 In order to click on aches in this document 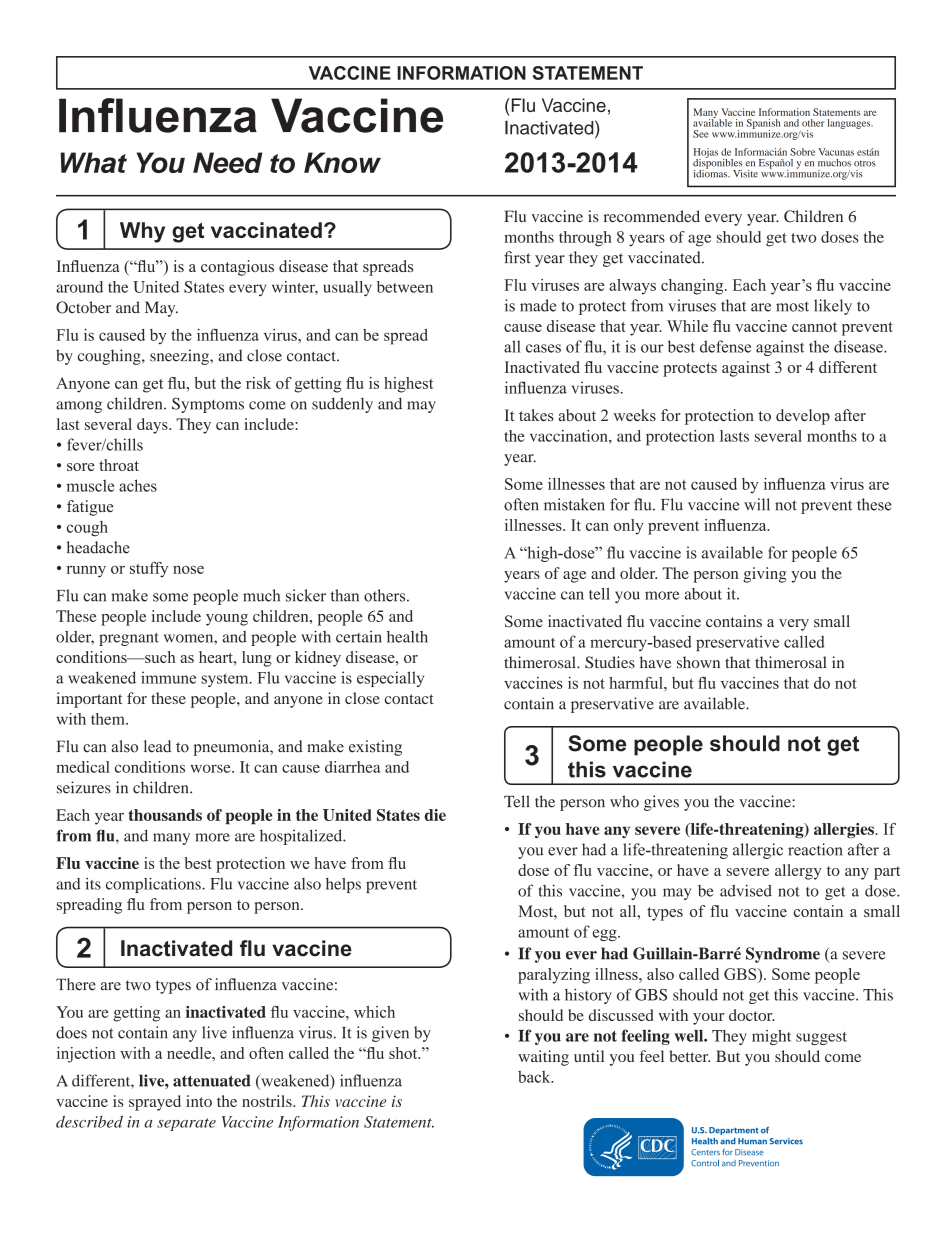, I will do `click(138, 485)`.
